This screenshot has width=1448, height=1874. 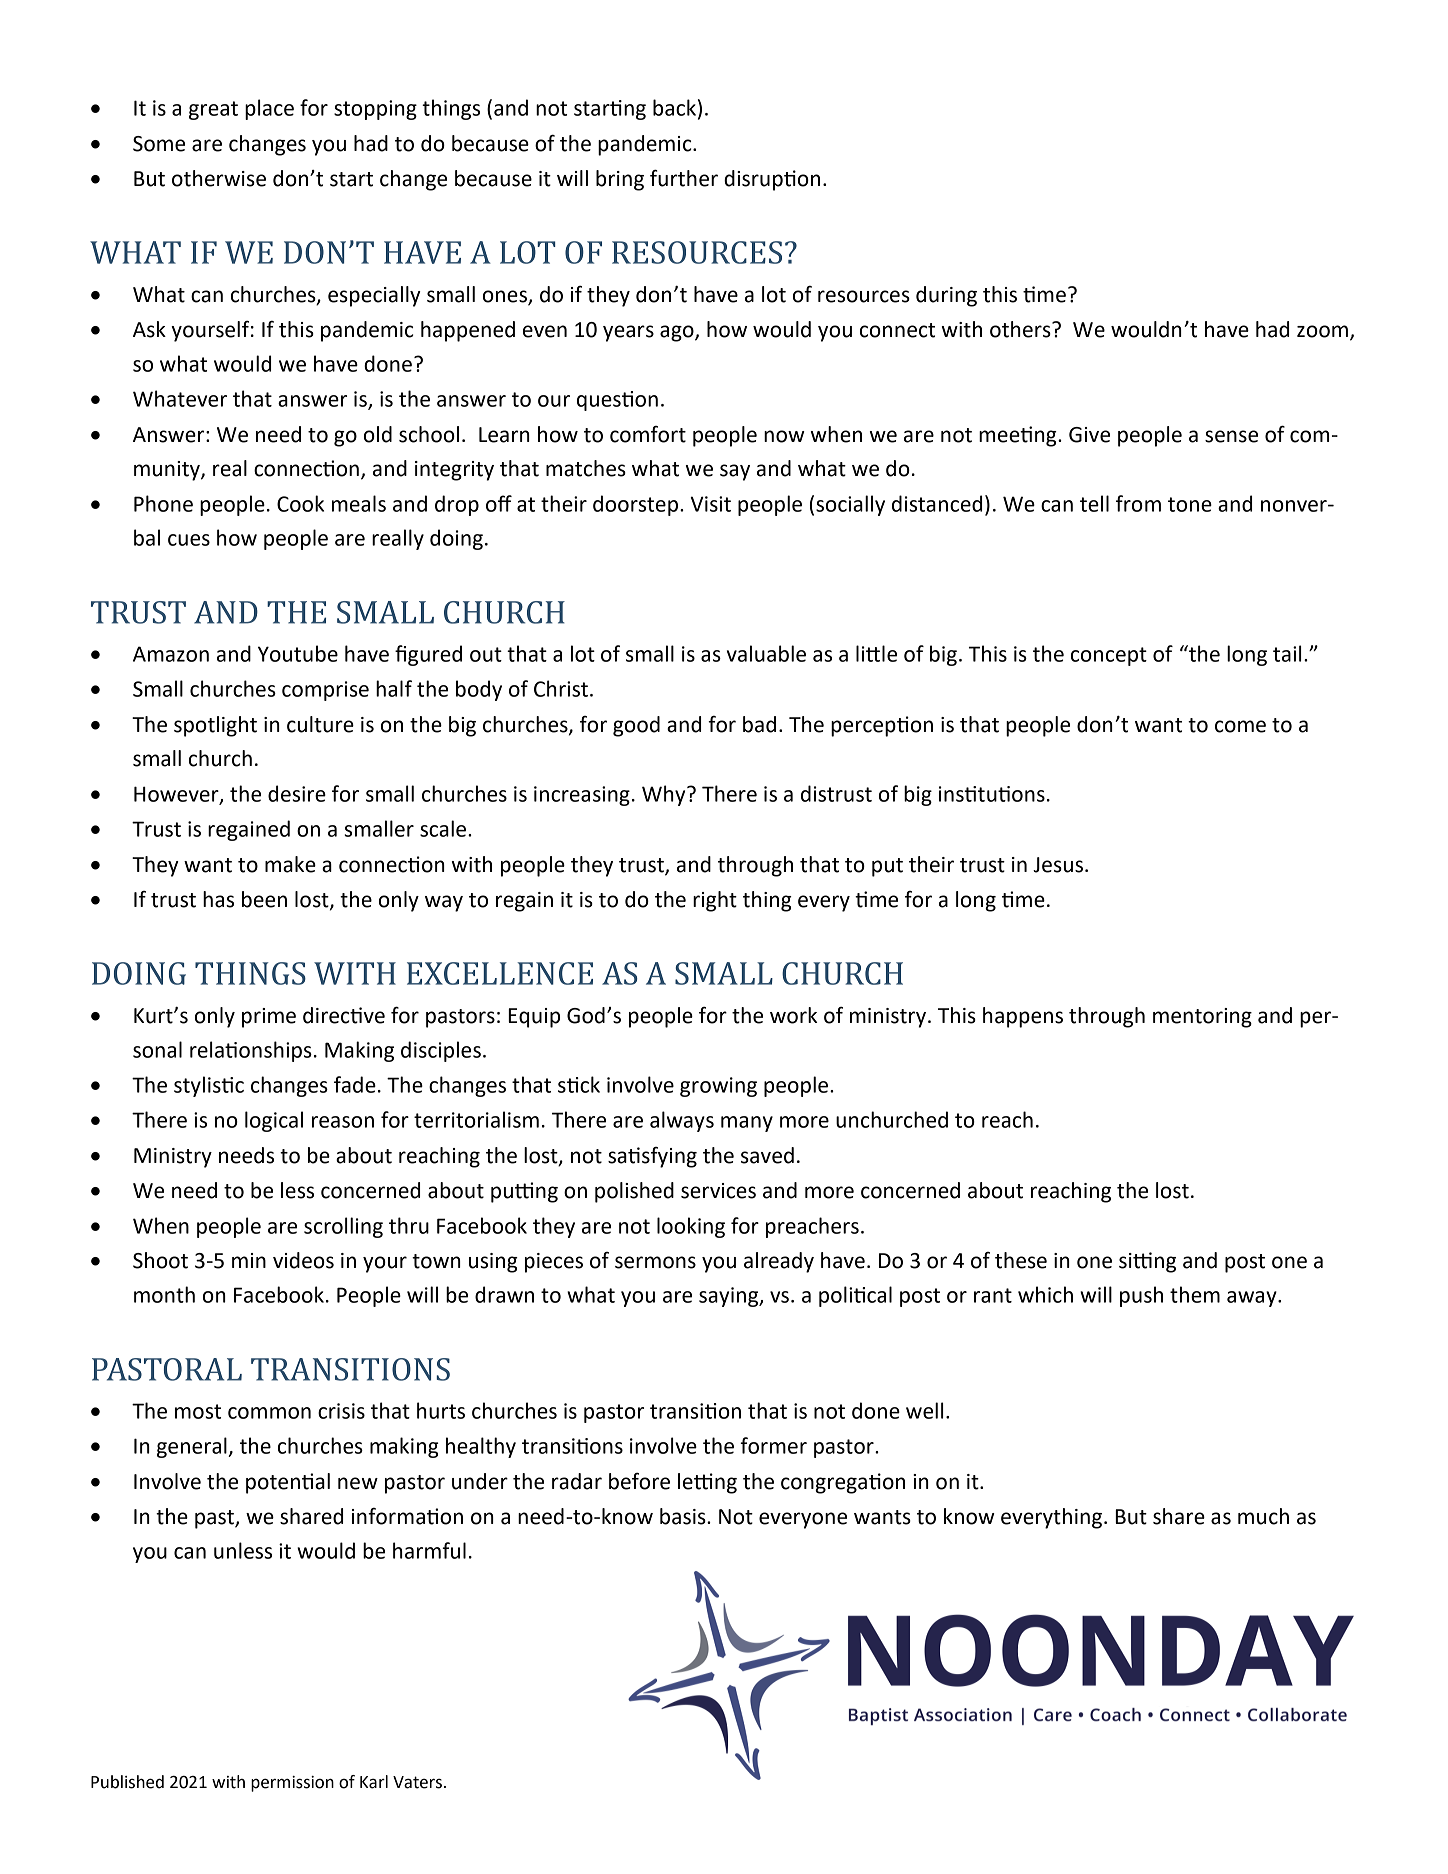 I want to click on much, so click(x=1263, y=1516).
